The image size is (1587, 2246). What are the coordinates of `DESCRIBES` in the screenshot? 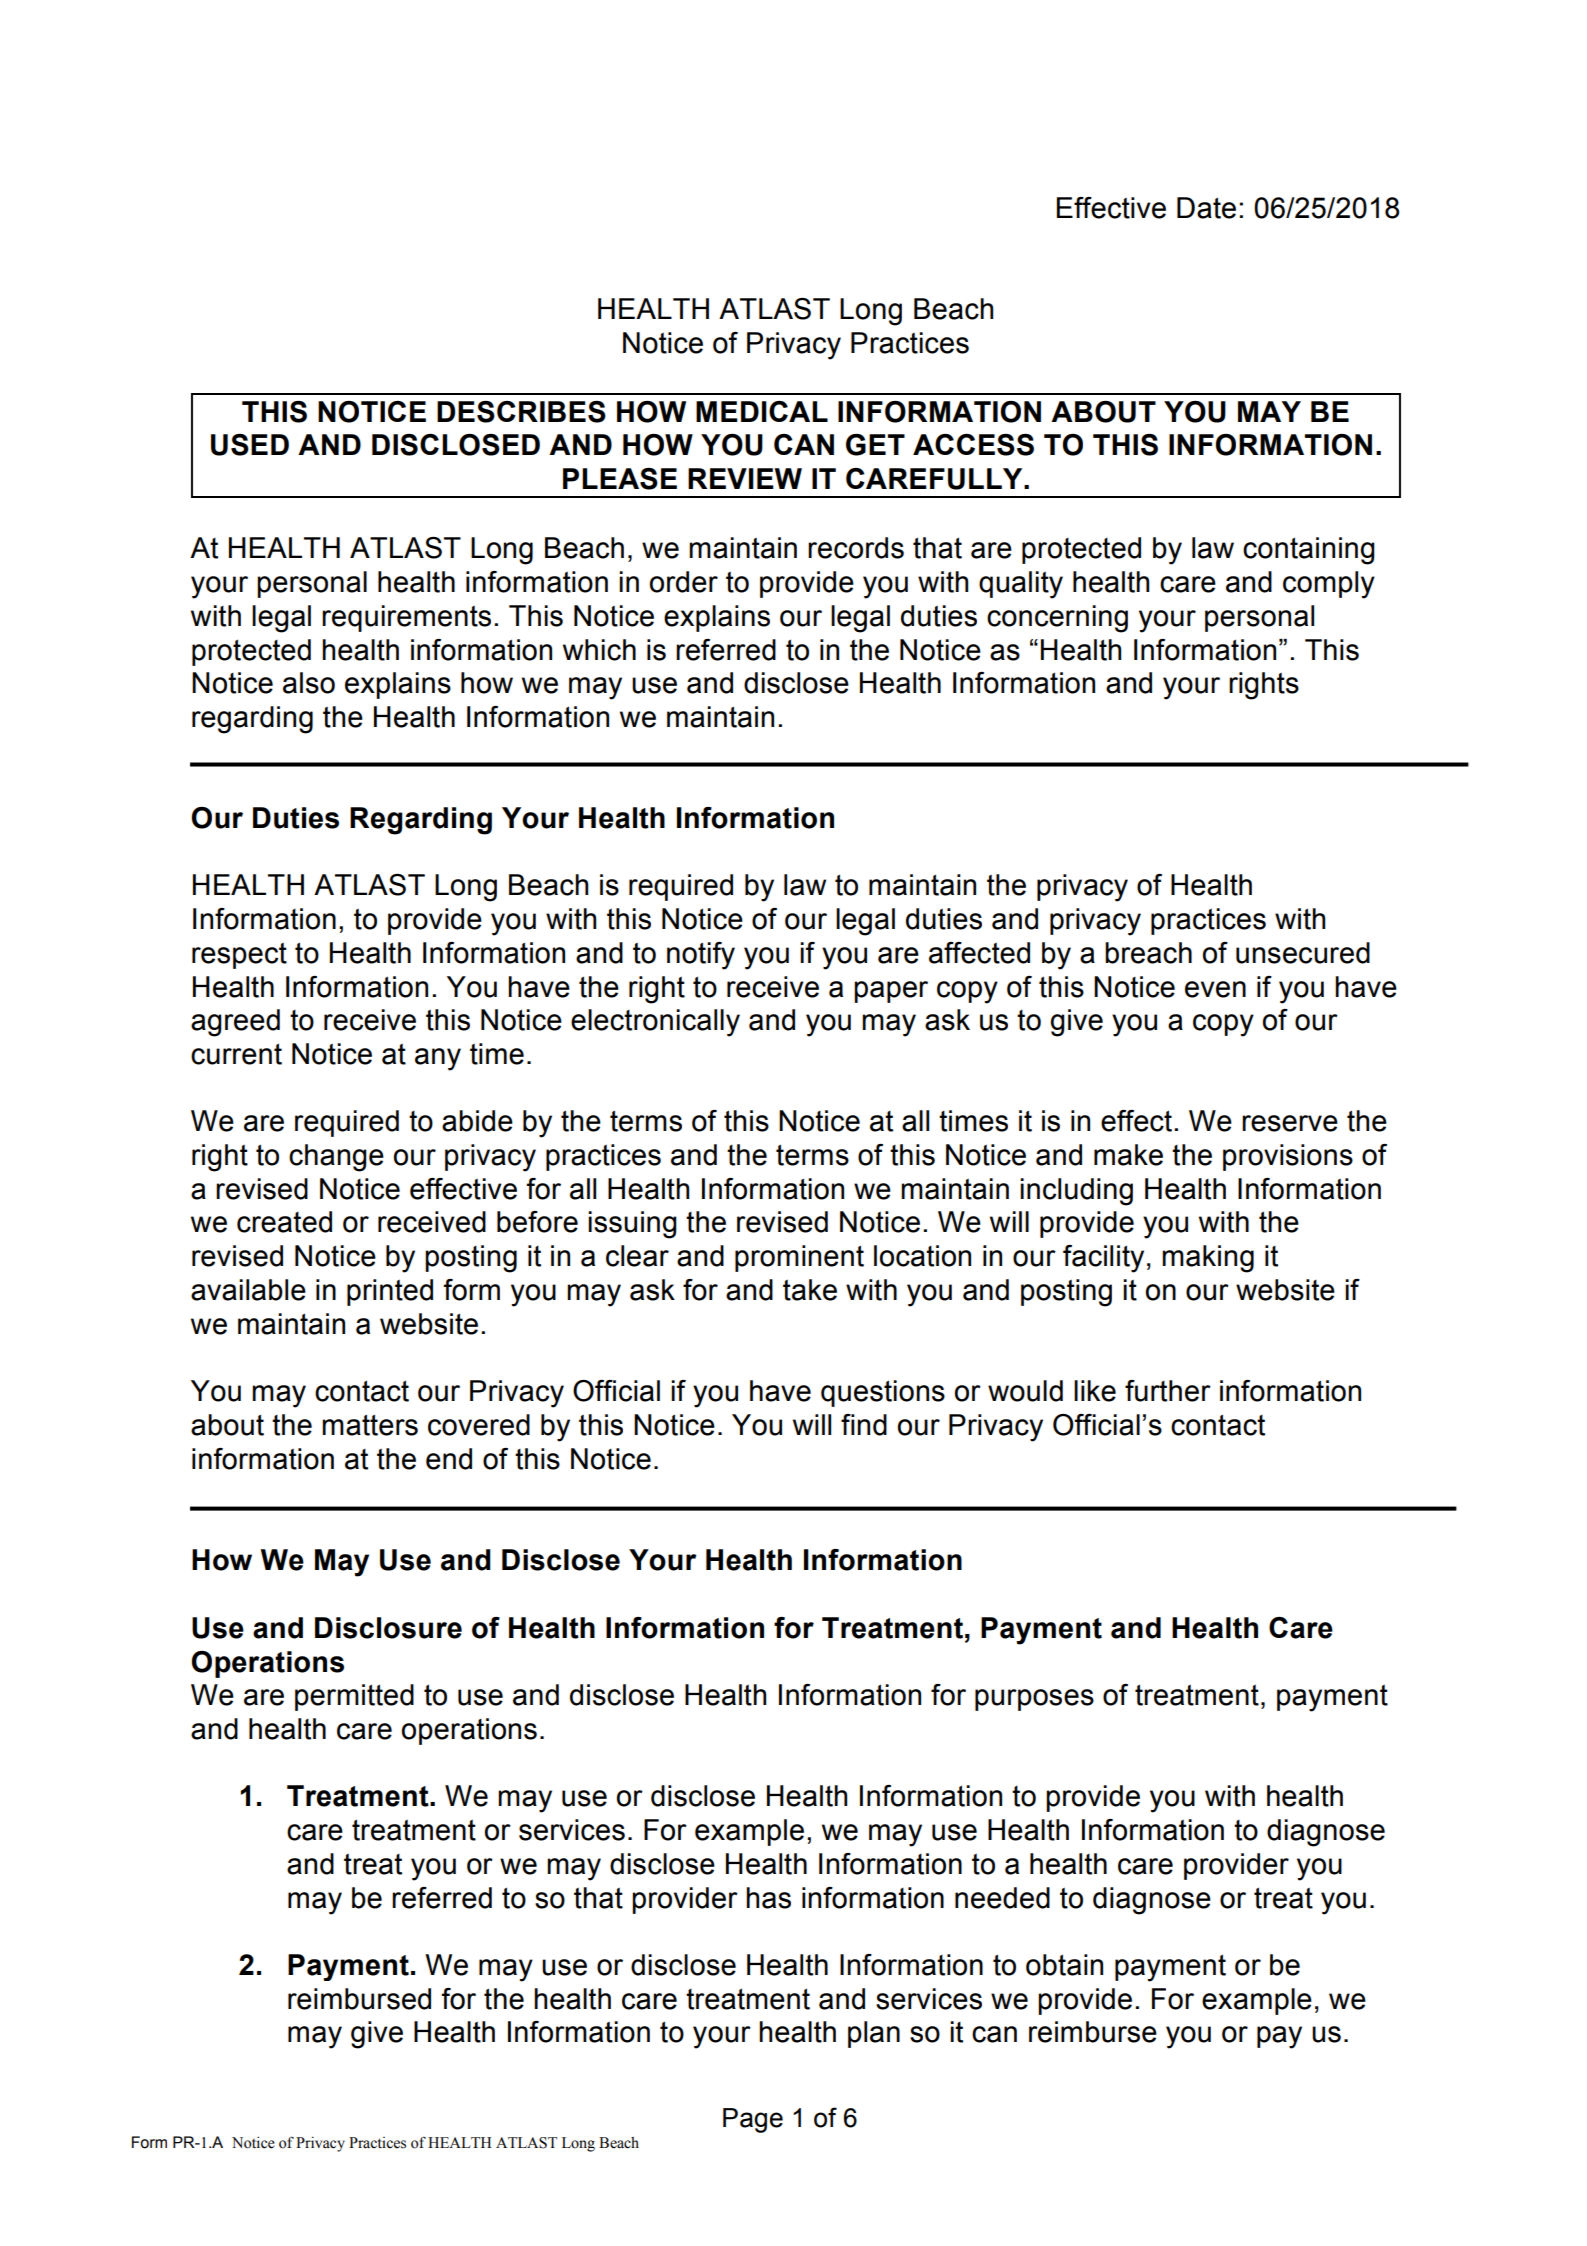 It's located at (521, 412).
